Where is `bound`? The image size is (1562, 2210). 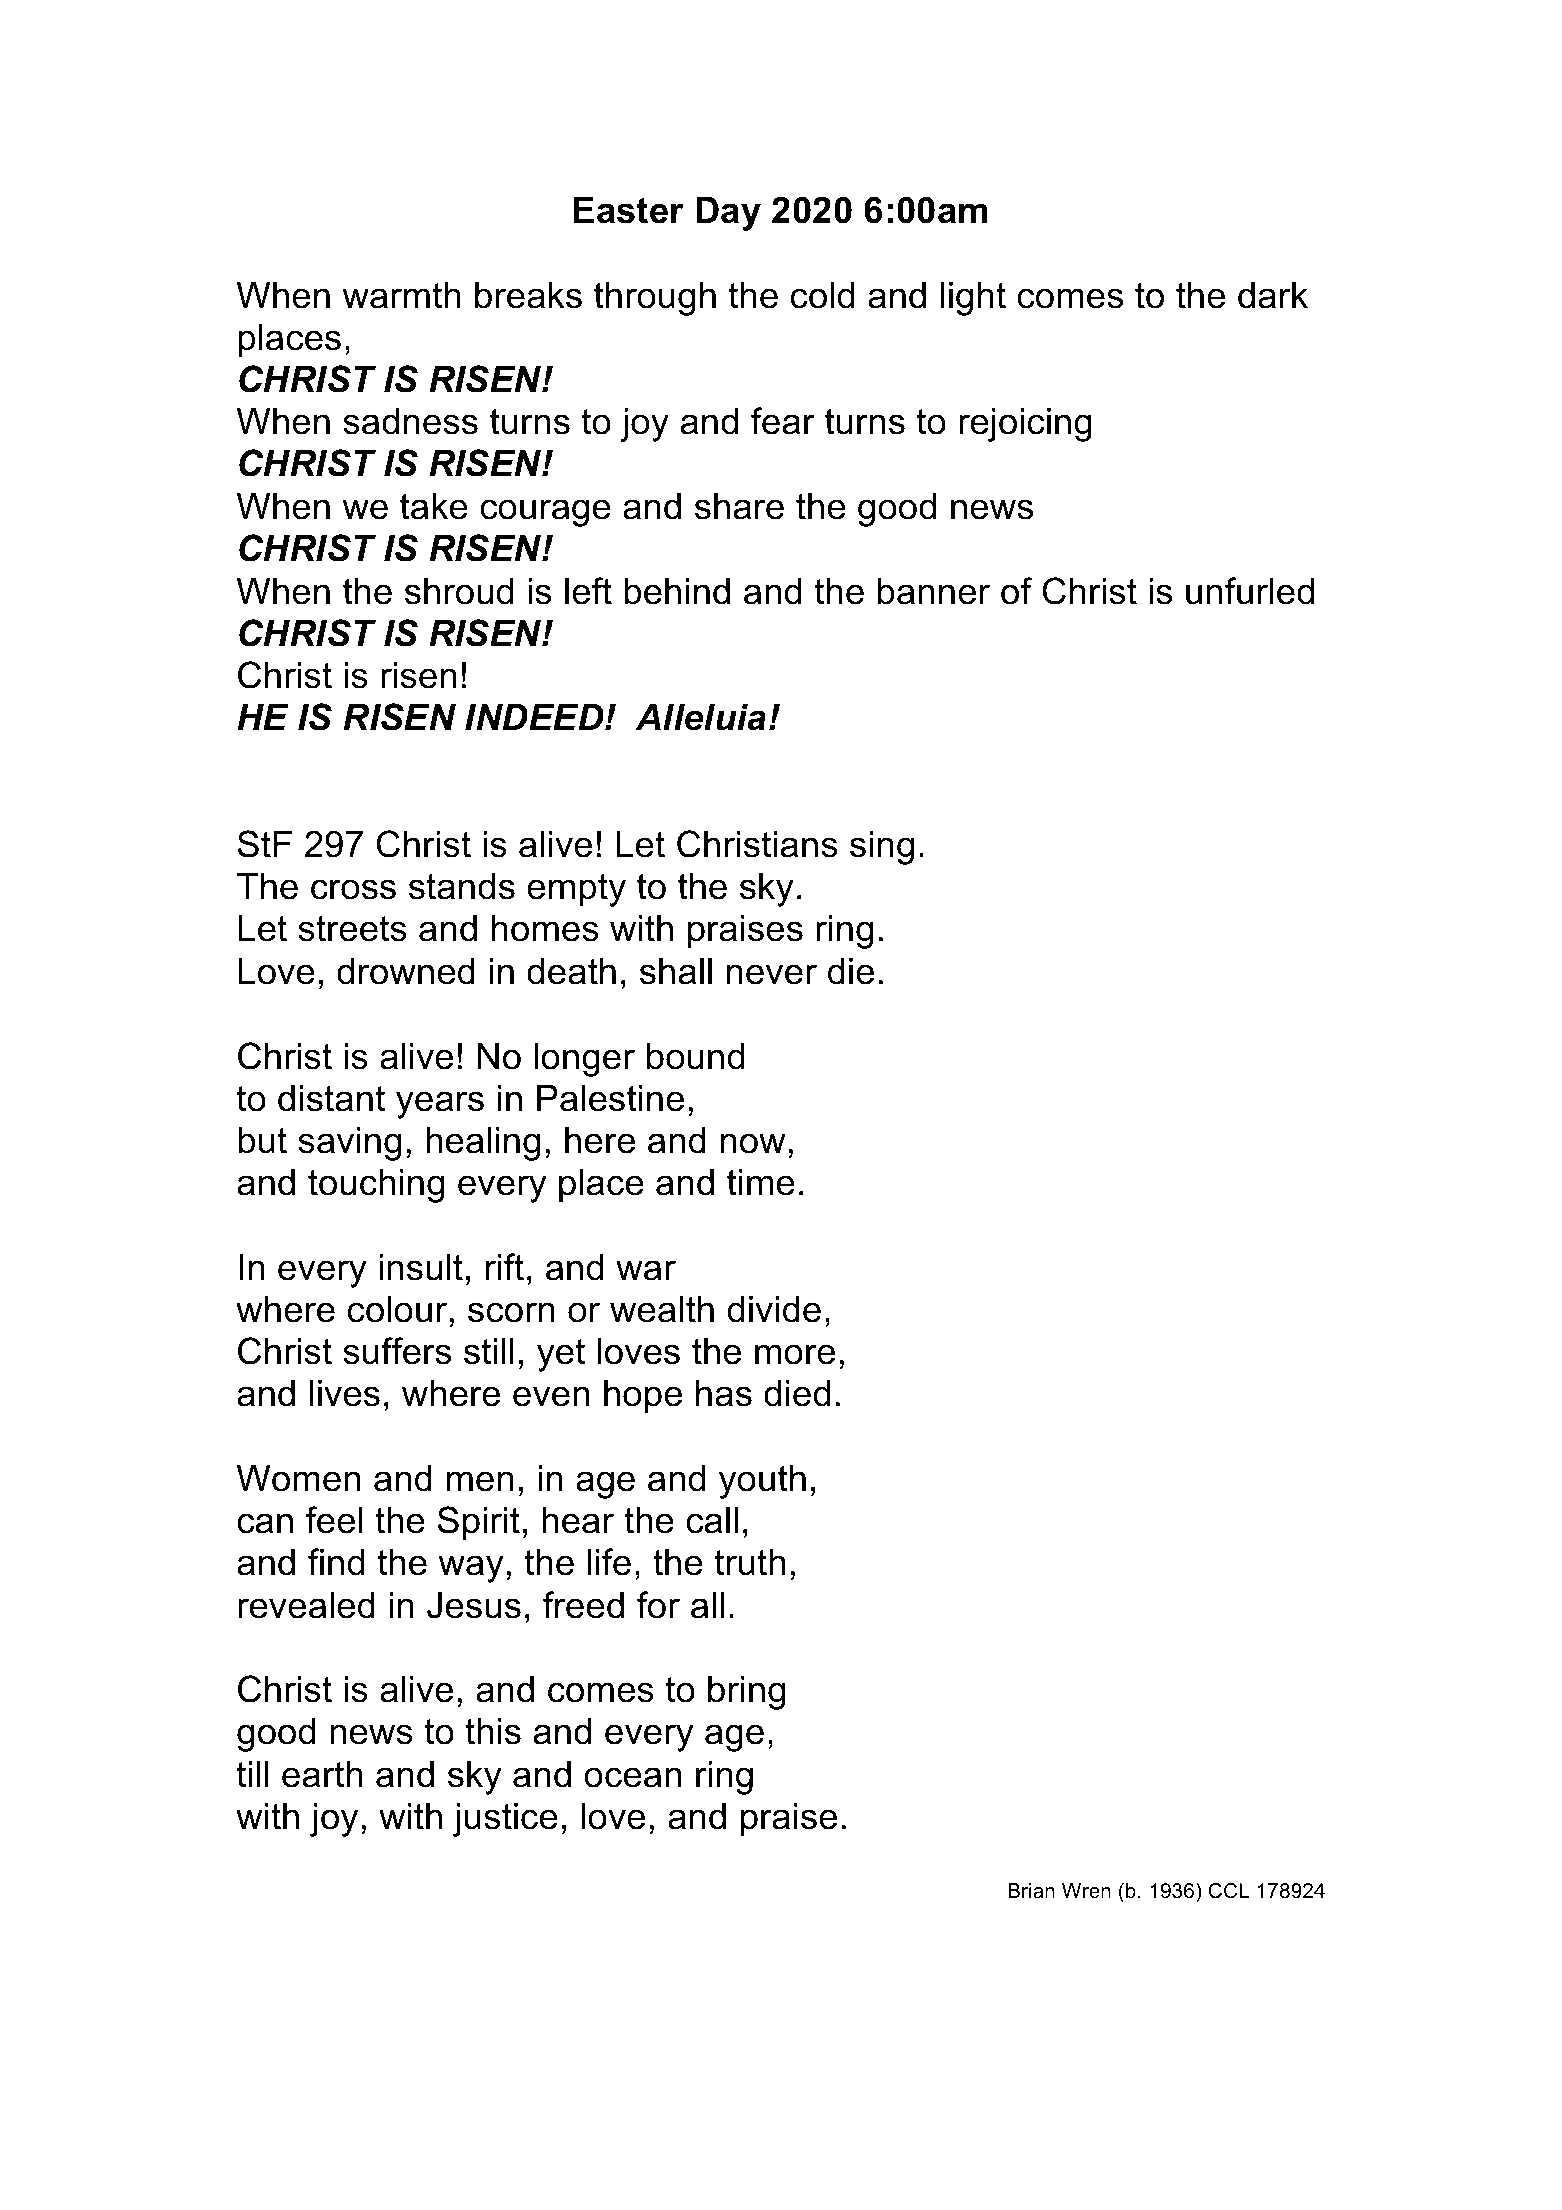
bound is located at coordinates (695, 1056).
